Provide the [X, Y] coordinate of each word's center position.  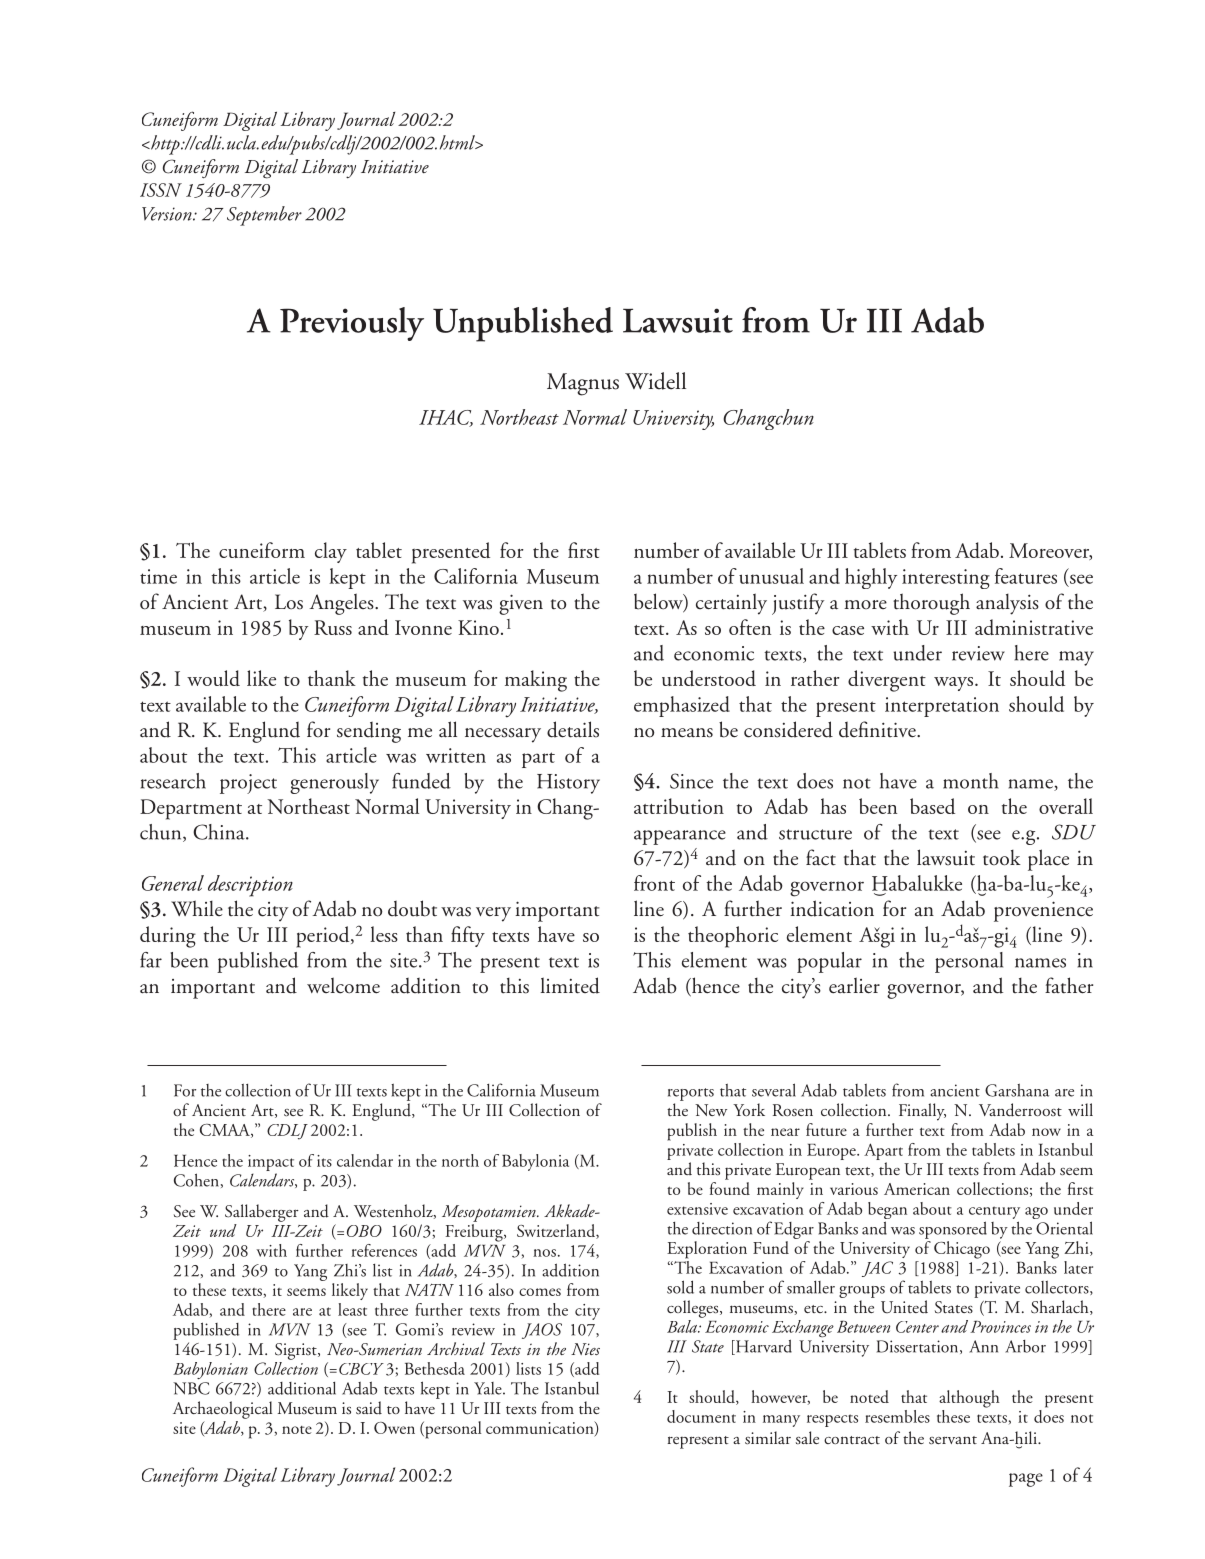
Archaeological [222, 1410]
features [1026, 576]
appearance [680, 837]
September [264, 216]
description [250, 886]
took [1002, 858]
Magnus [583, 384]
